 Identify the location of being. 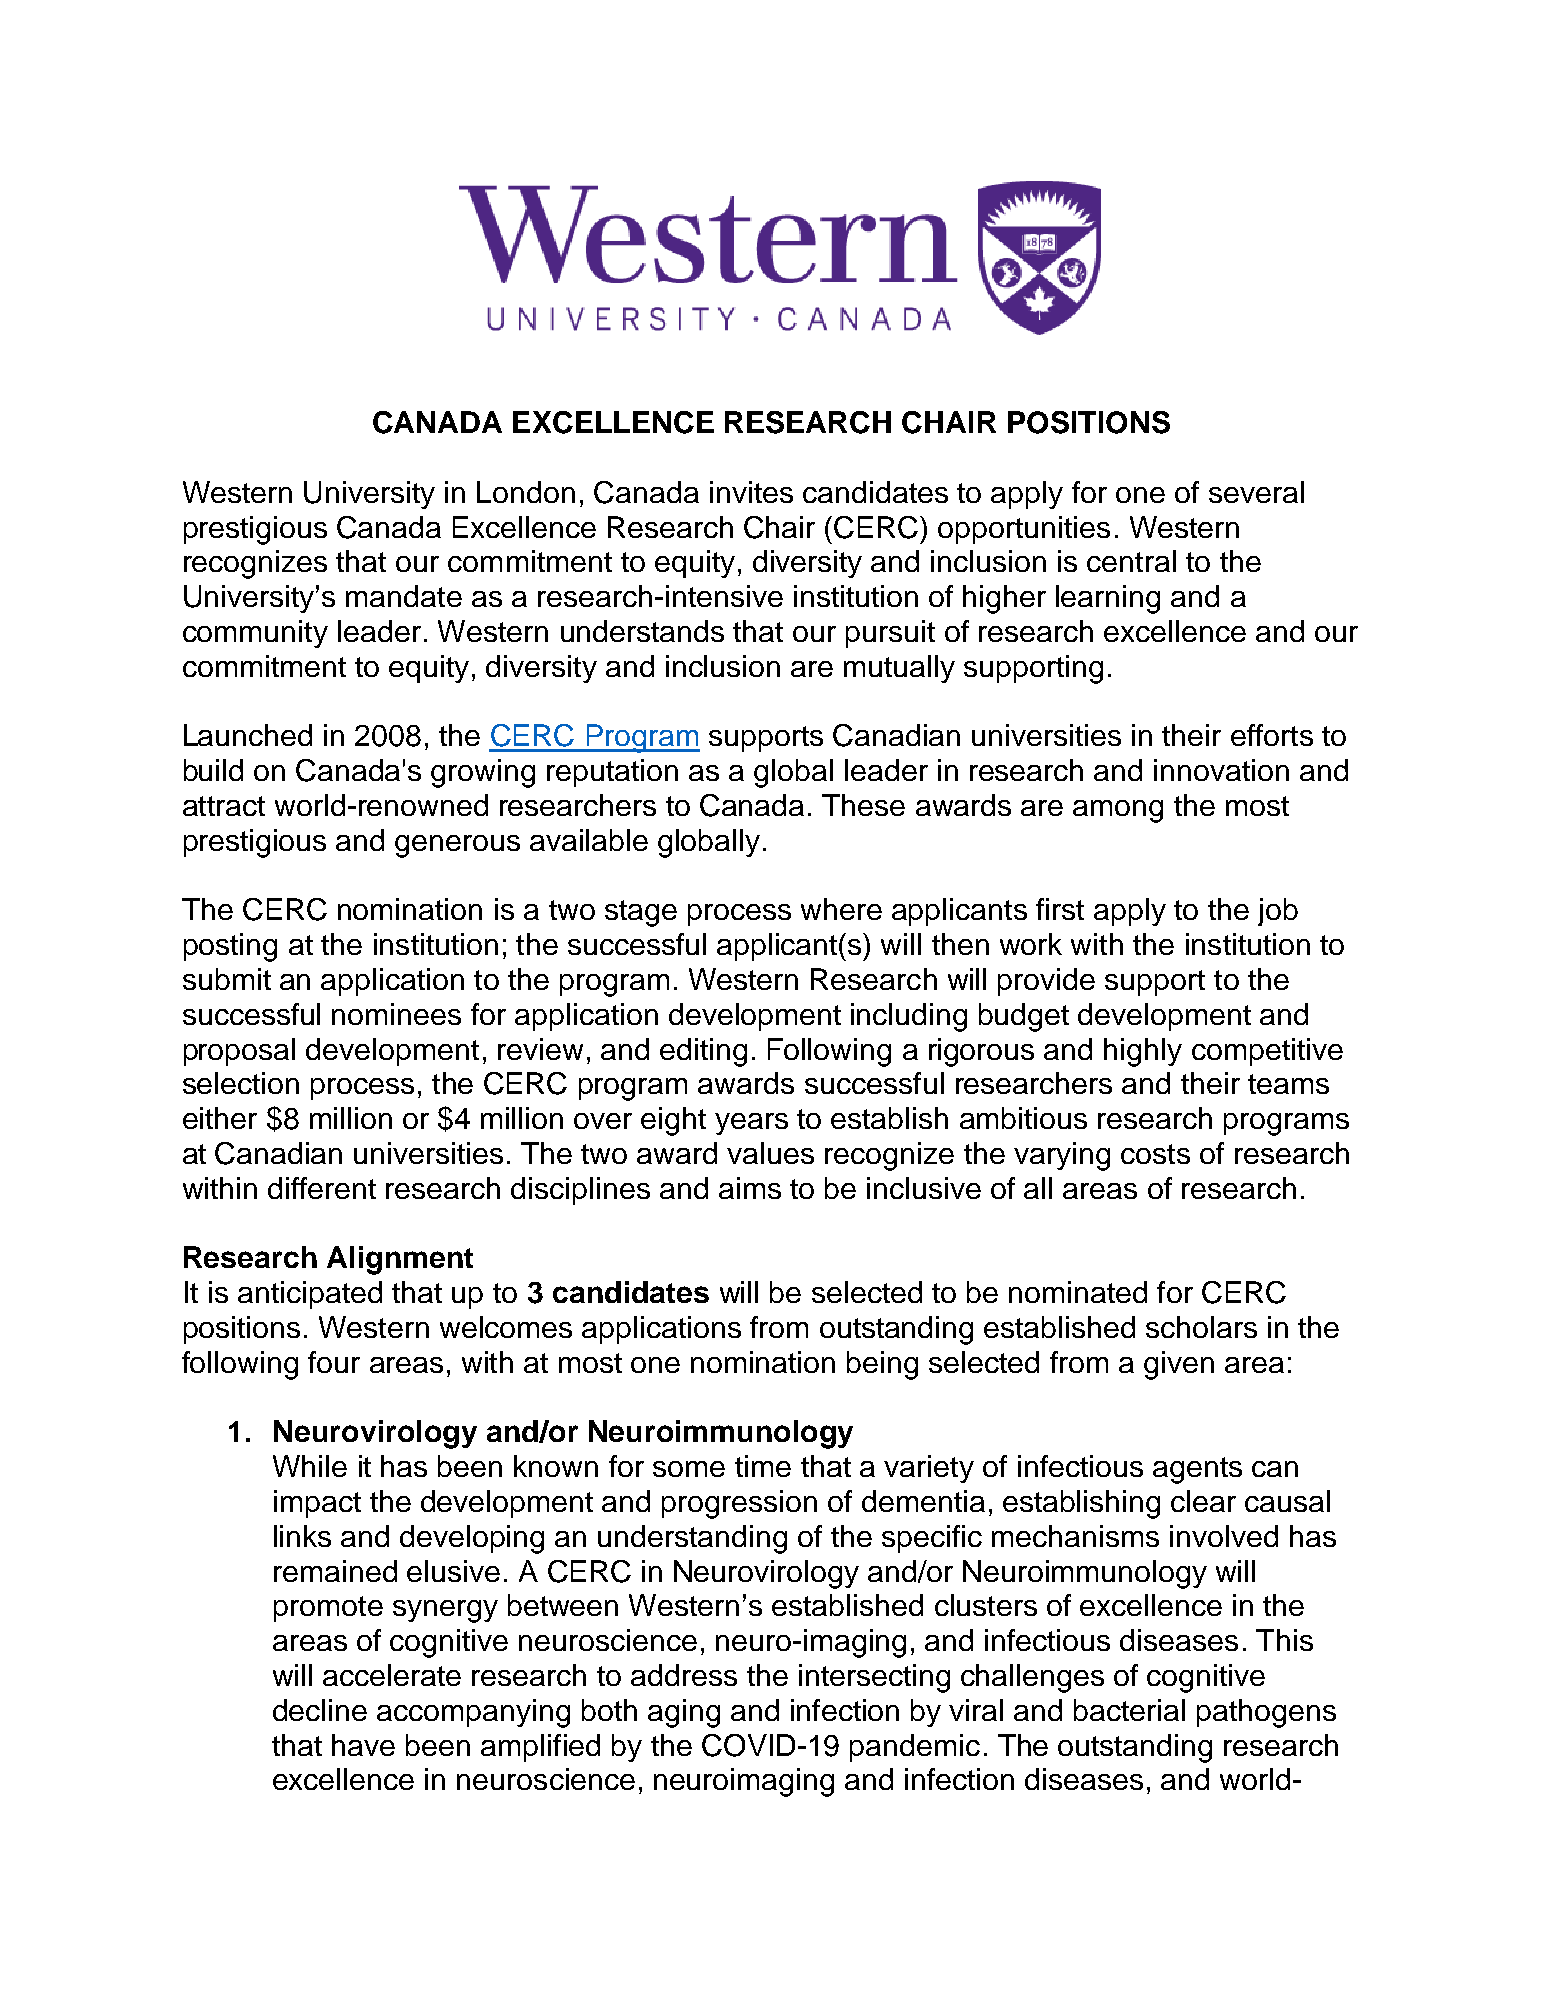
(882, 1365).
